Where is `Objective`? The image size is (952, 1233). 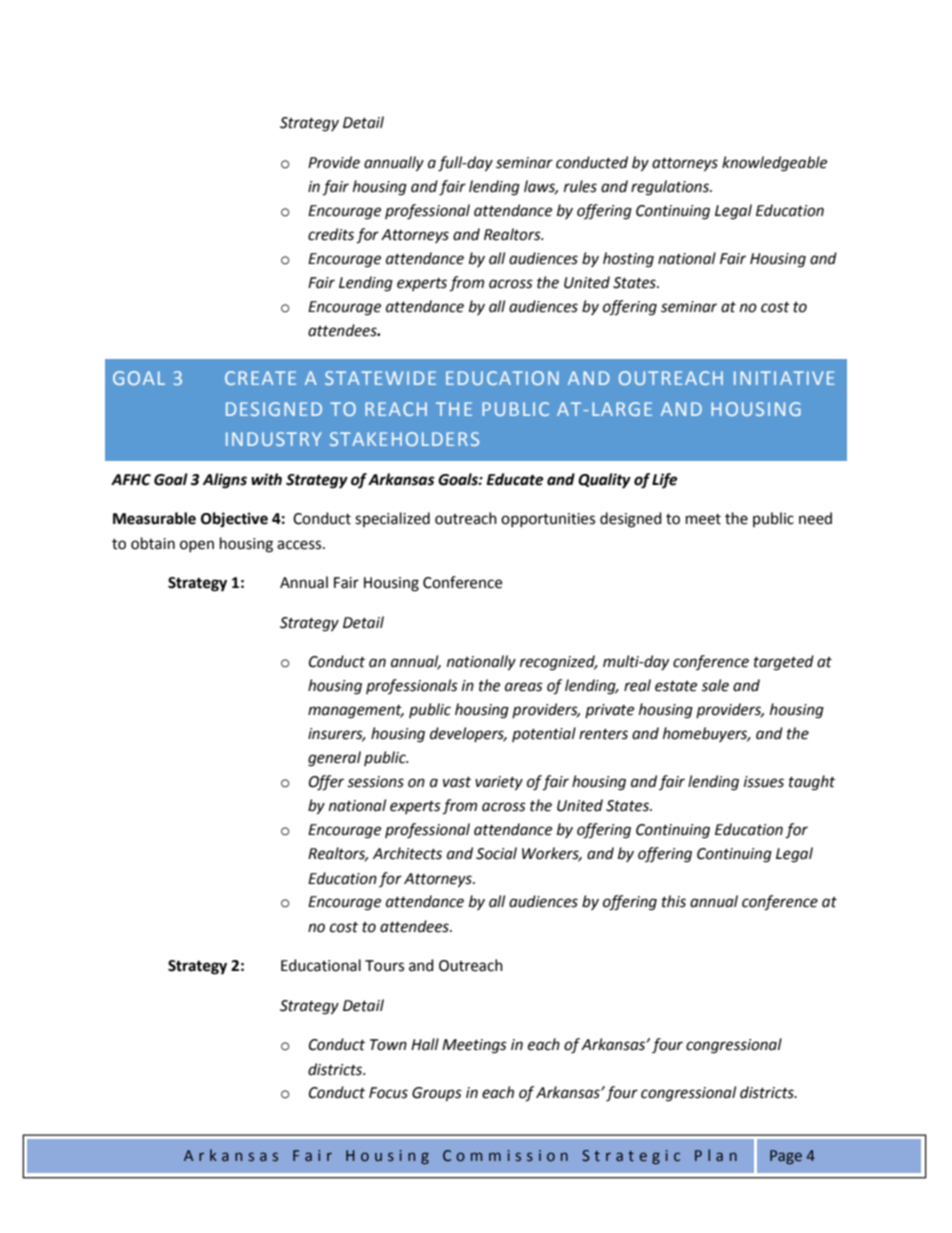
Objective is located at coordinates (234, 519).
